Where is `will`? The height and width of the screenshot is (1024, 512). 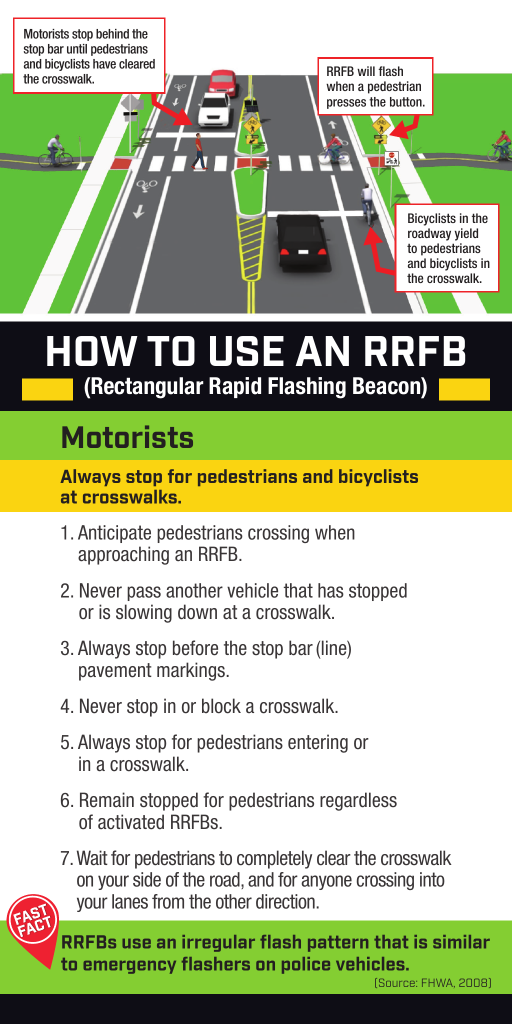
will is located at coordinates (366, 71).
